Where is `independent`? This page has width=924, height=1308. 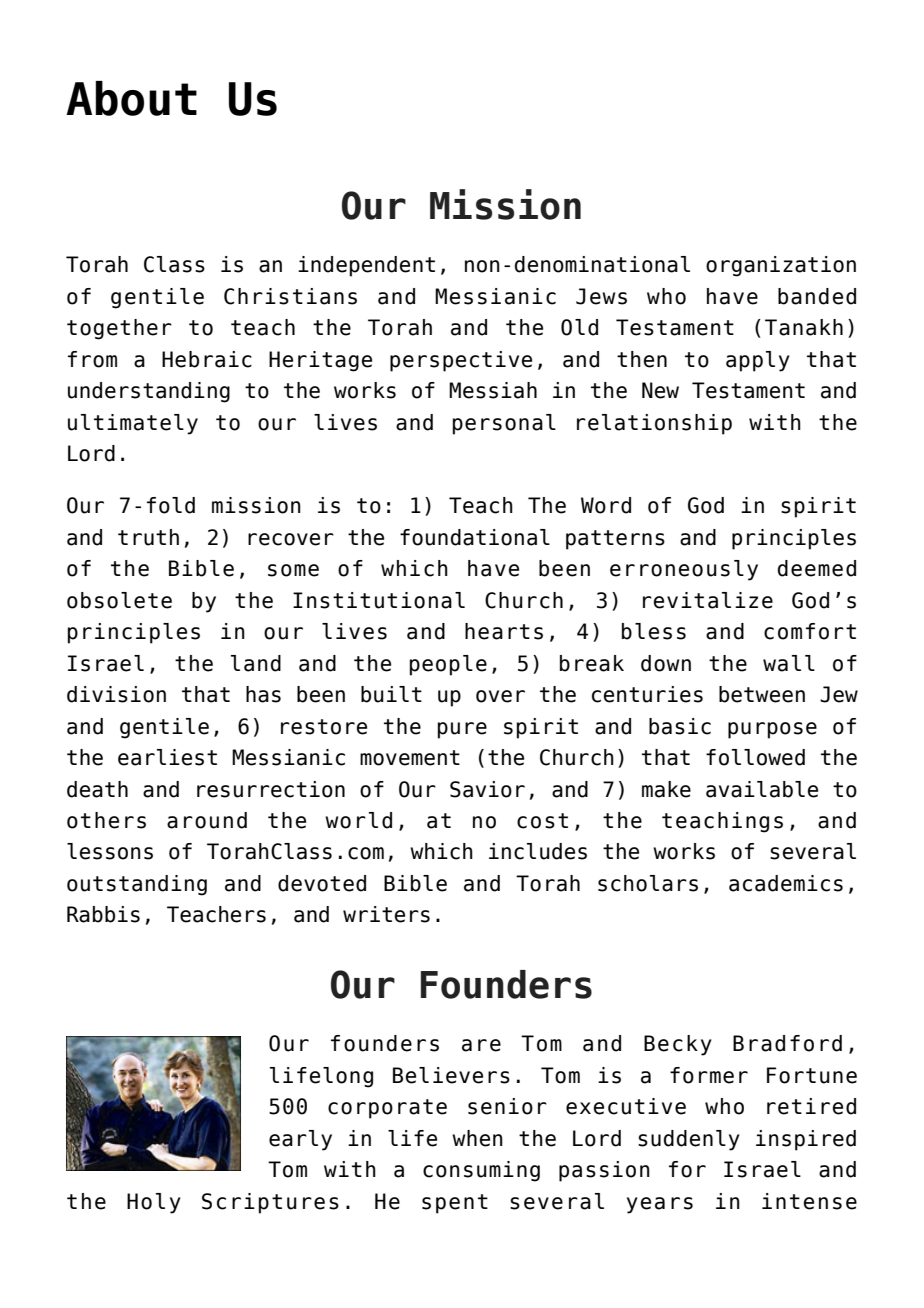
independent is located at coordinates (366, 266).
